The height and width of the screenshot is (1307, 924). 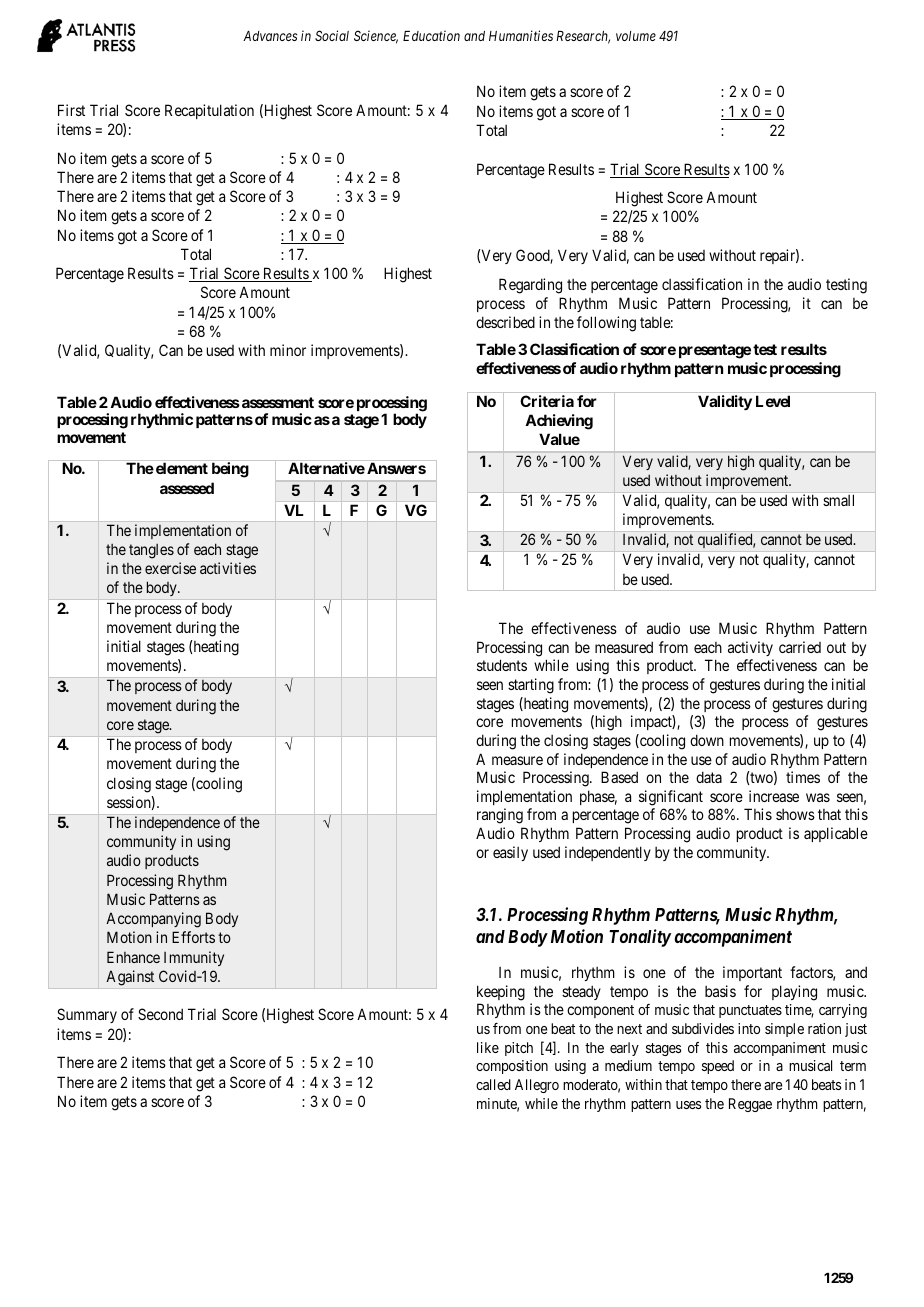 What do you see at coordinates (502, 665) in the screenshot?
I see `students` at bounding box center [502, 665].
